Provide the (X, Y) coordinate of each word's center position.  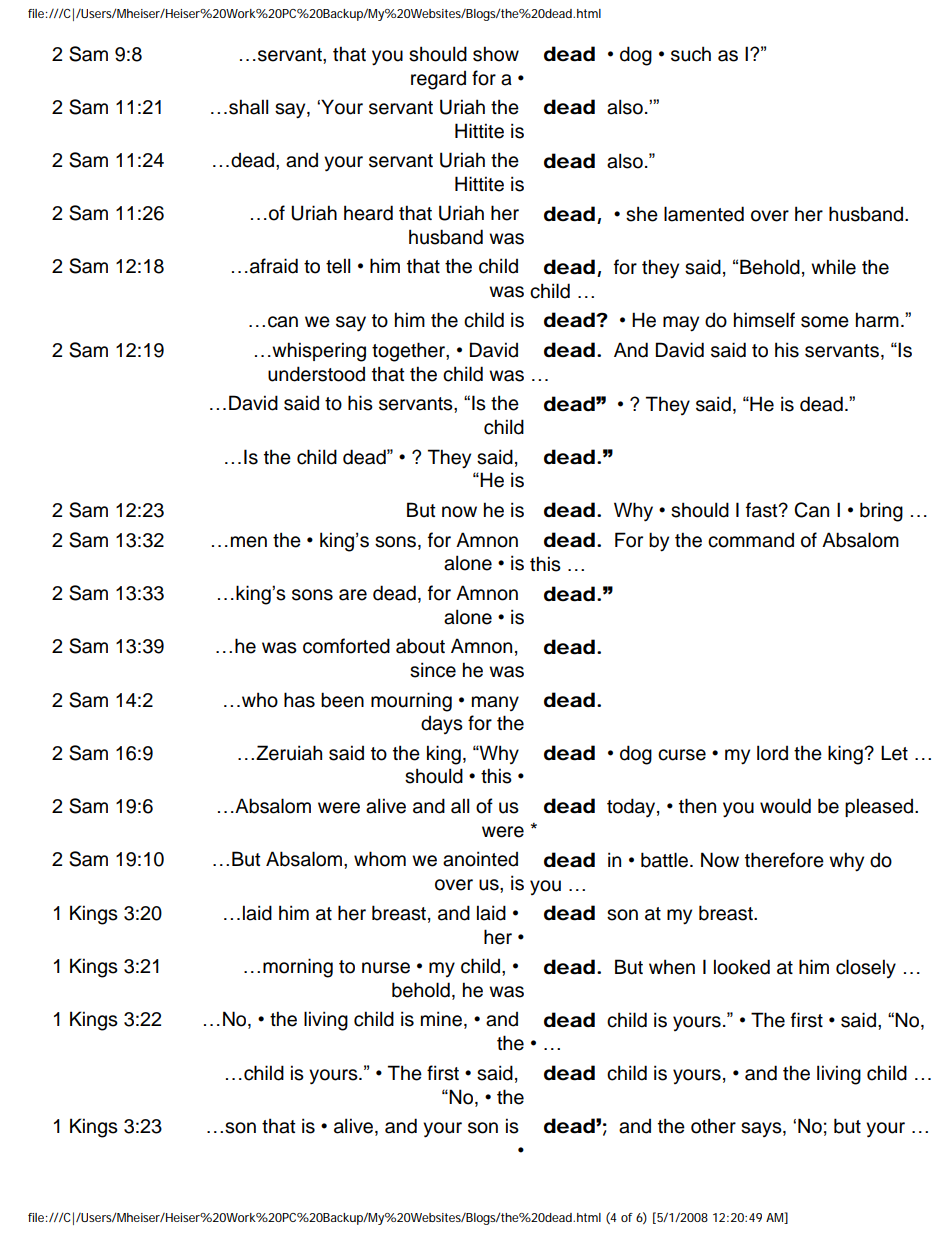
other (713, 1126)
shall (248, 107)
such (691, 54)
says (762, 1129)
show (496, 54)
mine (441, 1019)
